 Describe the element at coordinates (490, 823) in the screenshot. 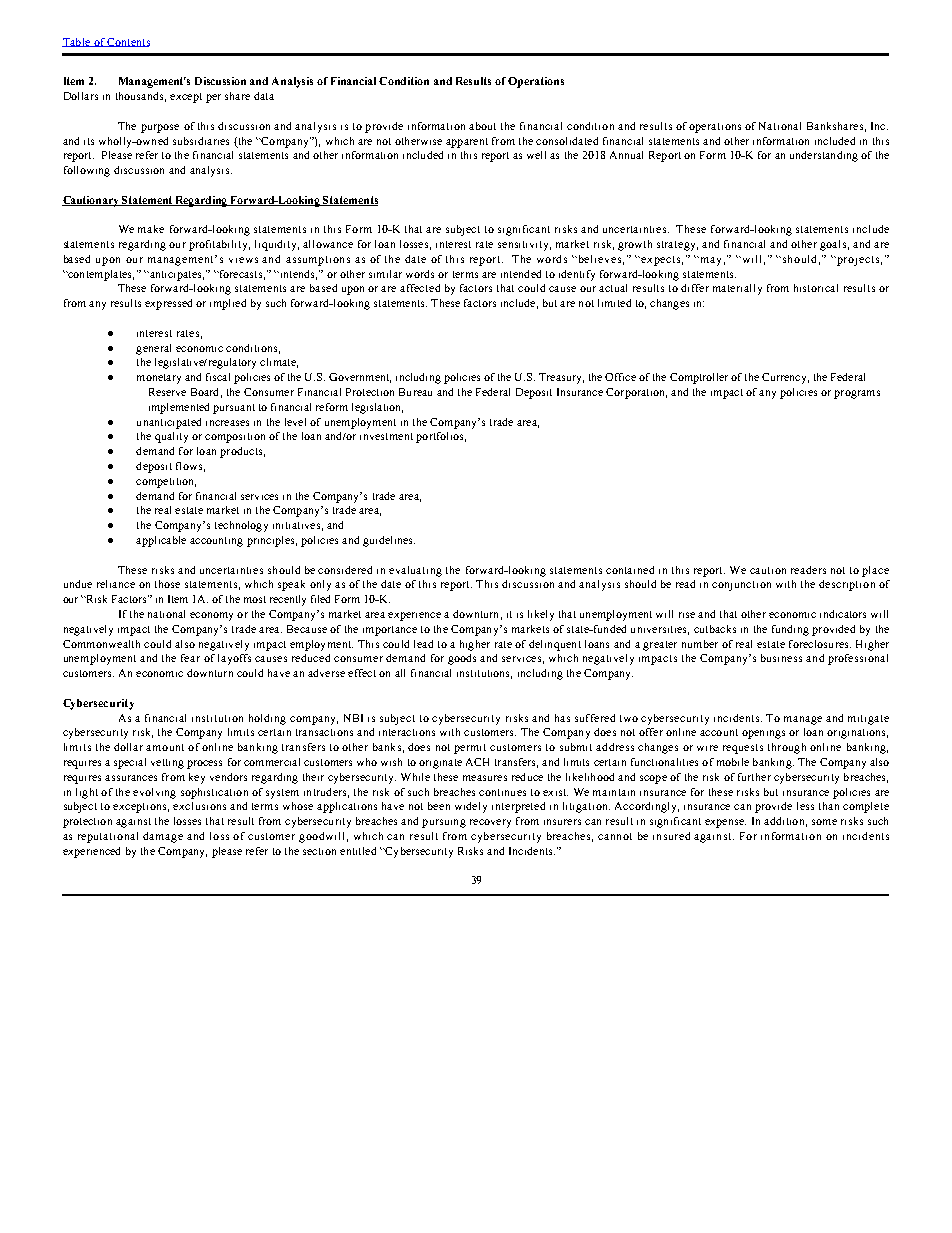

I see `recovery` at that location.
